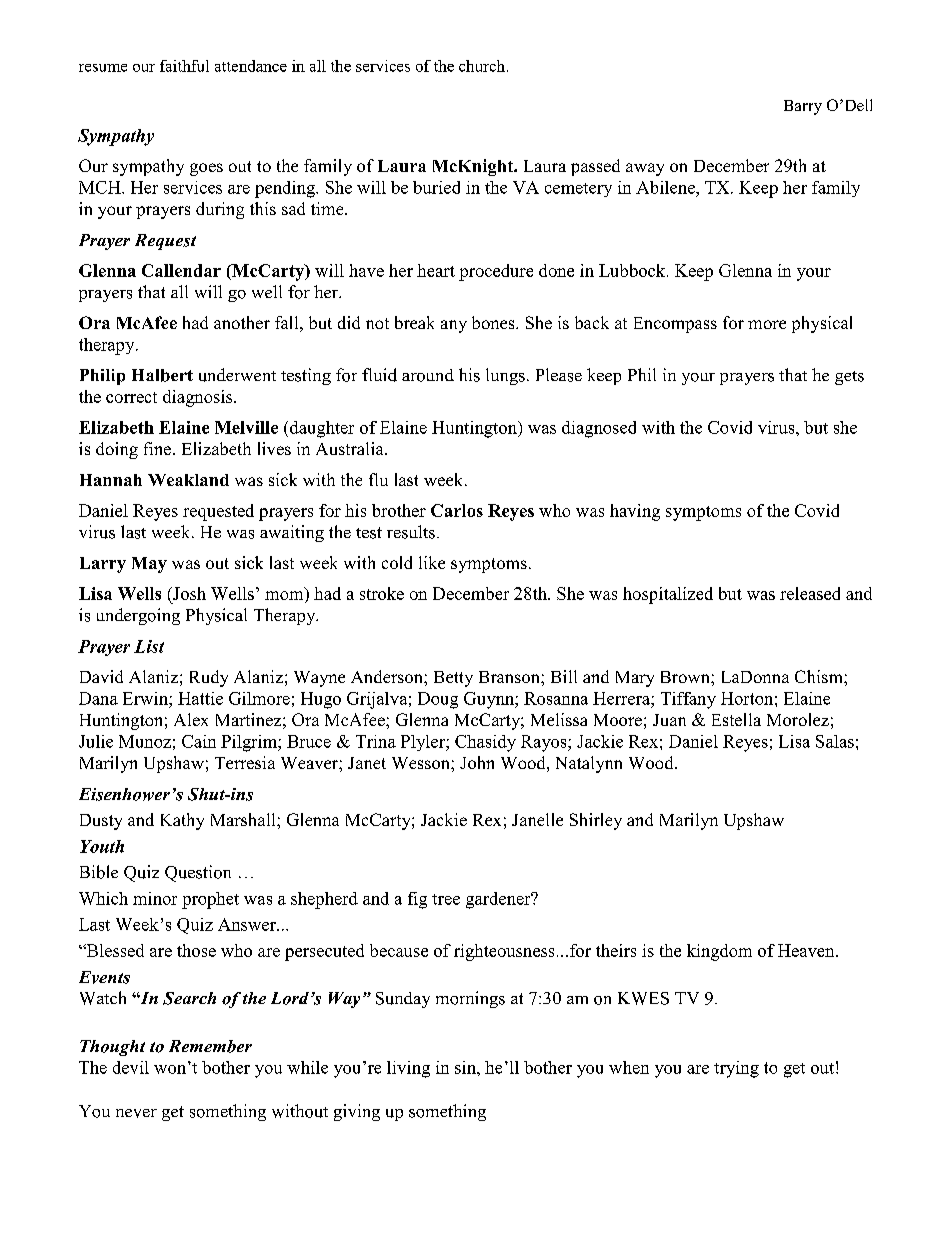  What do you see at coordinates (482, 66) in the document?
I see `church` at bounding box center [482, 66].
